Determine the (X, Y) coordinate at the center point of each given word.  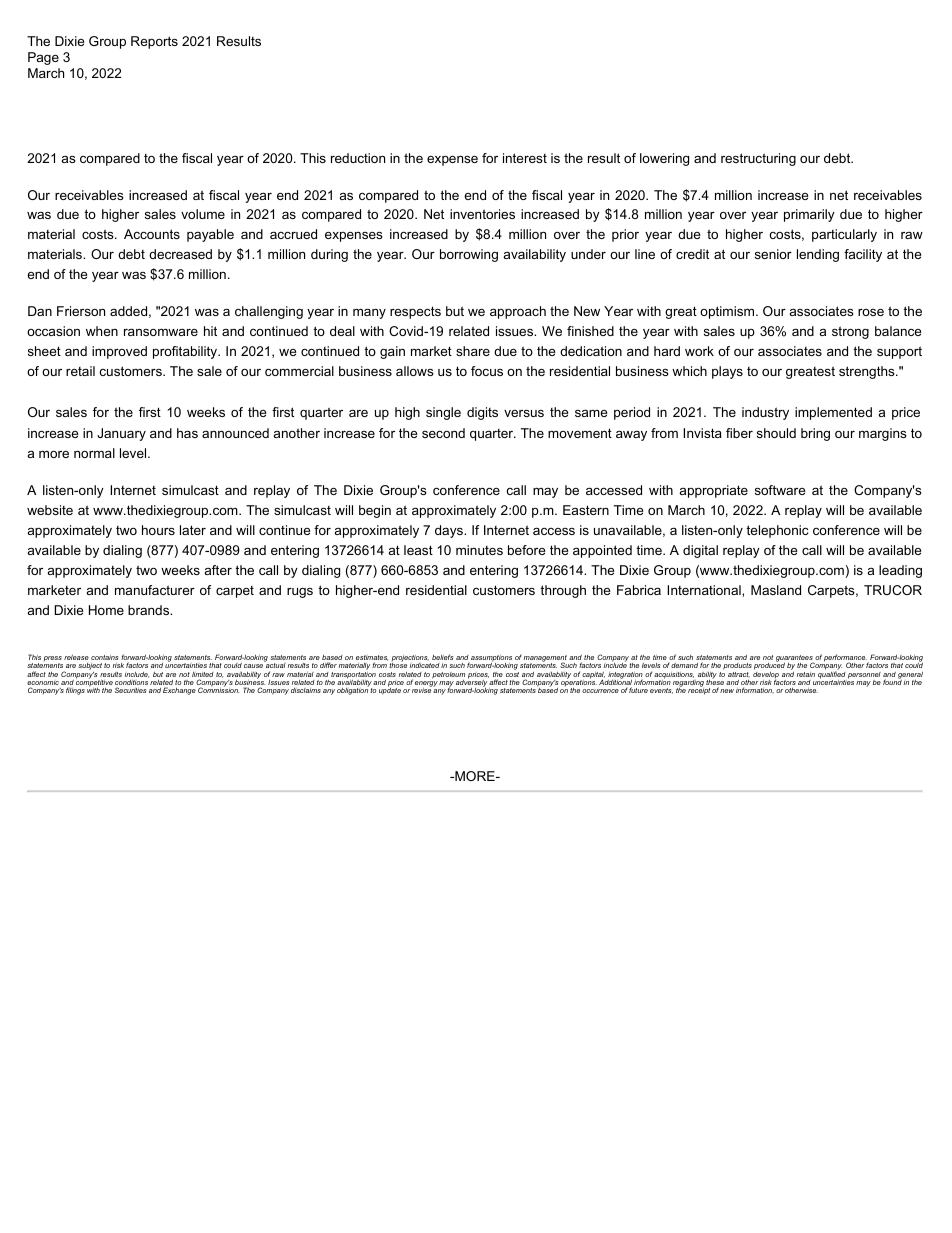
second (443, 433)
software (780, 490)
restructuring (758, 159)
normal (94, 453)
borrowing (469, 255)
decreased (180, 254)
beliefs (442, 657)
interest (525, 158)
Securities (130, 690)
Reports (154, 42)
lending (818, 255)
